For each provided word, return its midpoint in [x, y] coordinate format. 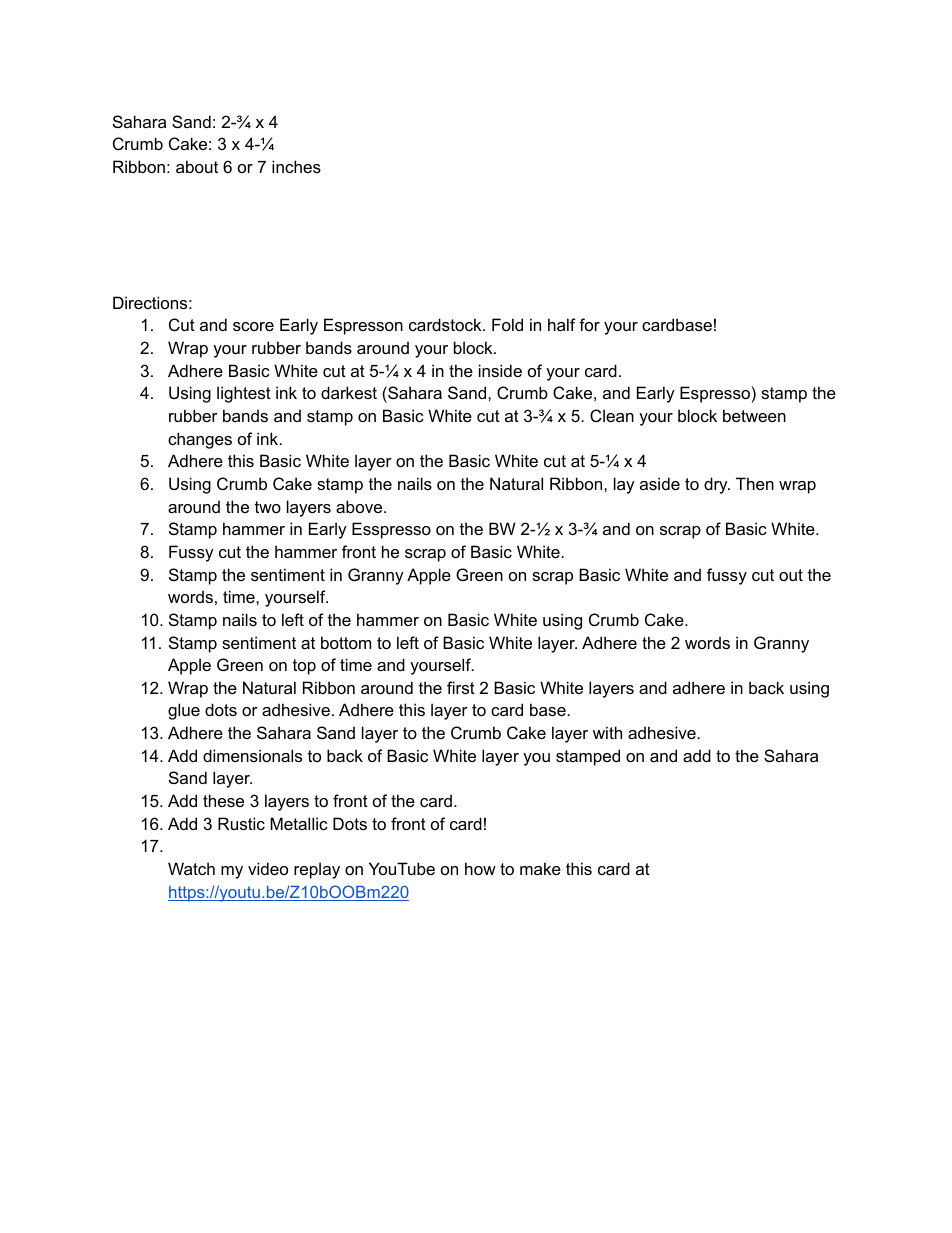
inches [296, 166]
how [480, 868]
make [540, 868]
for [589, 324]
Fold [507, 324]
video [268, 868]
